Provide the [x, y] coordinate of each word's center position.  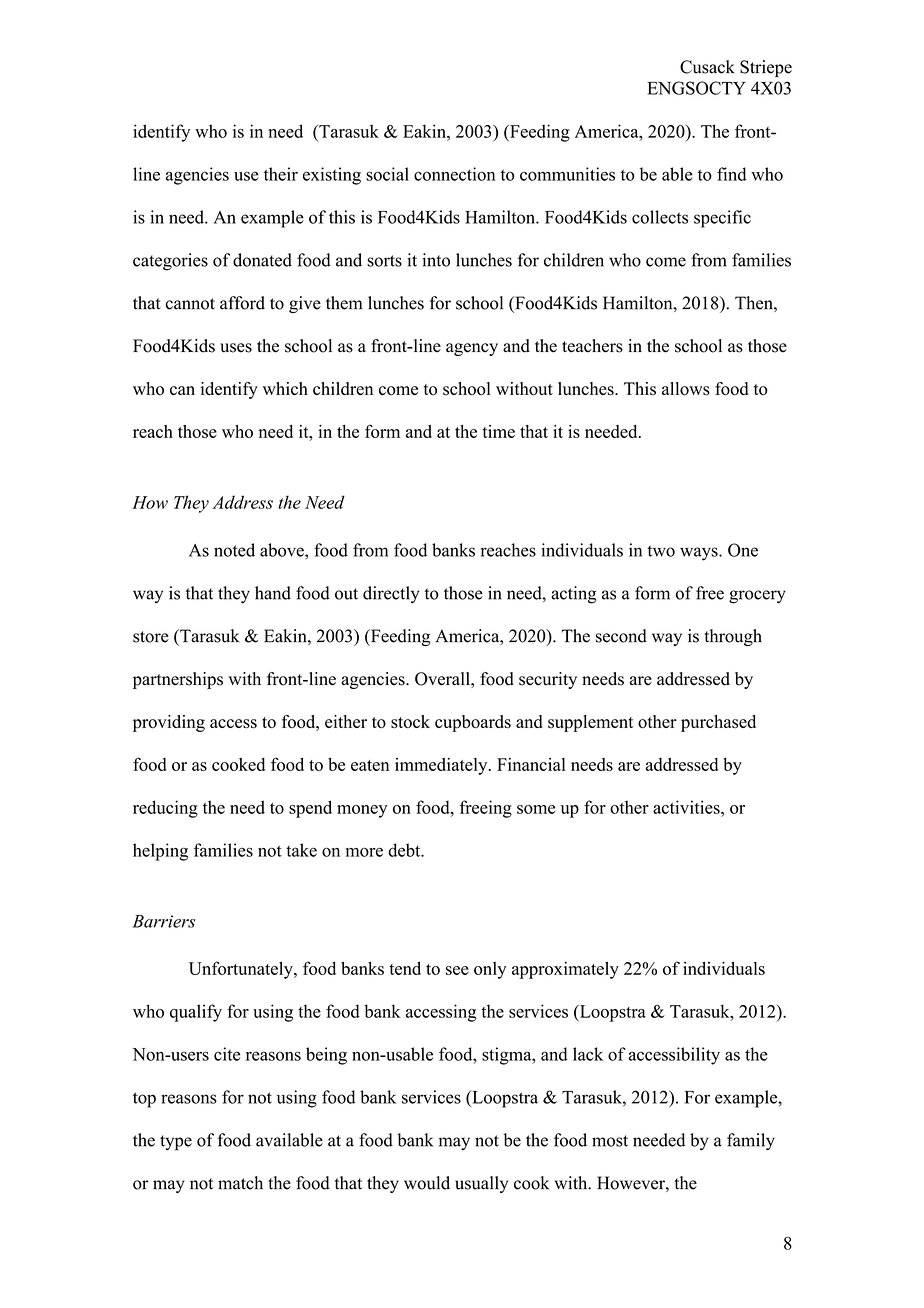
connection [454, 174]
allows [686, 389]
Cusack [707, 67]
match [240, 1183]
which [285, 388]
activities [687, 807]
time [498, 431]
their [281, 174]
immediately [442, 766]
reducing [165, 809]
